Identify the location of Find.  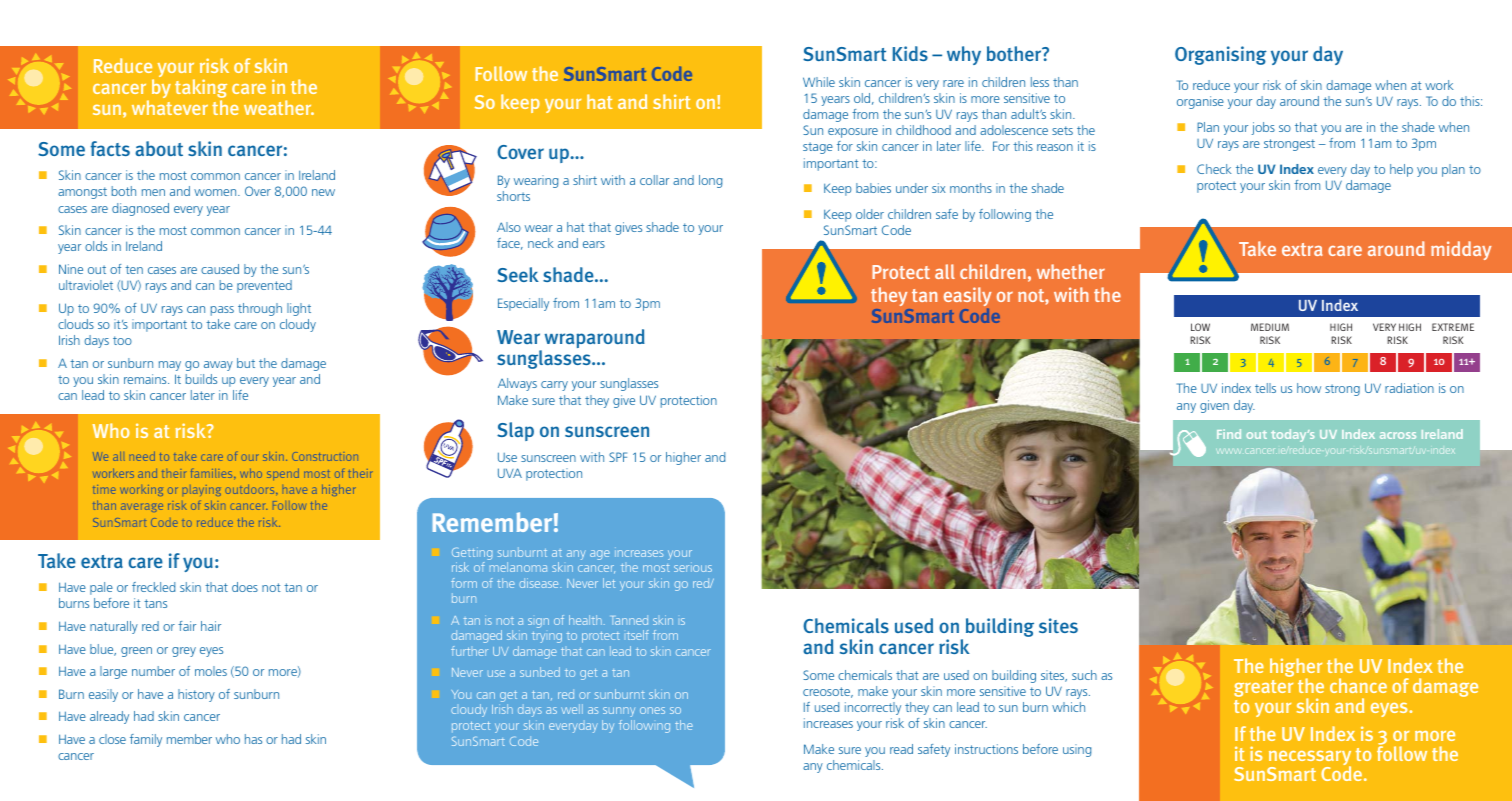
(1229, 434).
